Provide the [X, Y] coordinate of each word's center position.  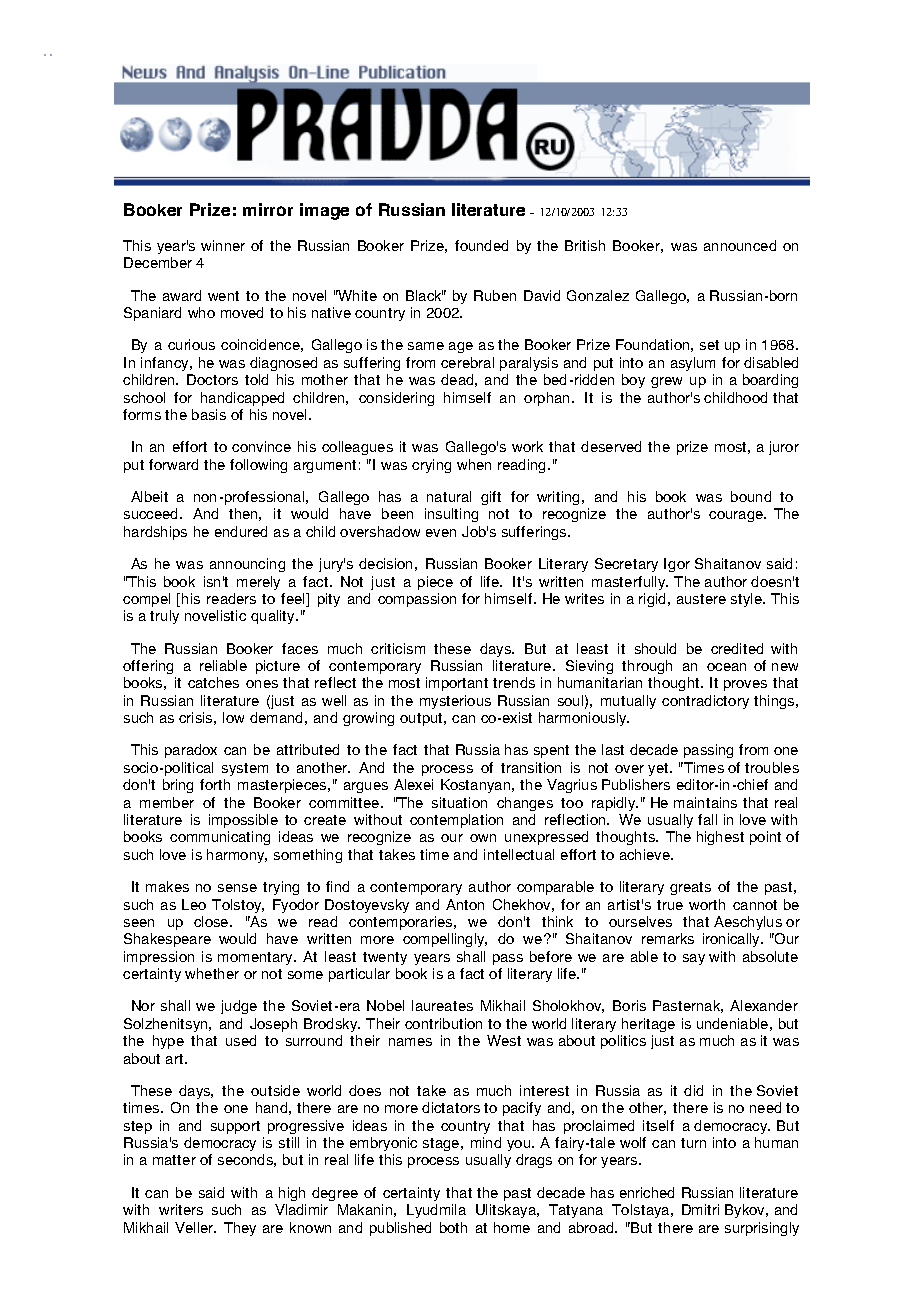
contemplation [456, 821]
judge [239, 1007]
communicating [220, 838]
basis [209, 414]
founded [481, 245]
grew [666, 382]
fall [707, 819]
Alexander [764, 1005]
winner [223, 245]
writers [181, 1209]
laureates [442, 1005]
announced [740, 245]
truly [164, 617]
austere [701, 599]
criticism [398, 648]
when [474, 464]
